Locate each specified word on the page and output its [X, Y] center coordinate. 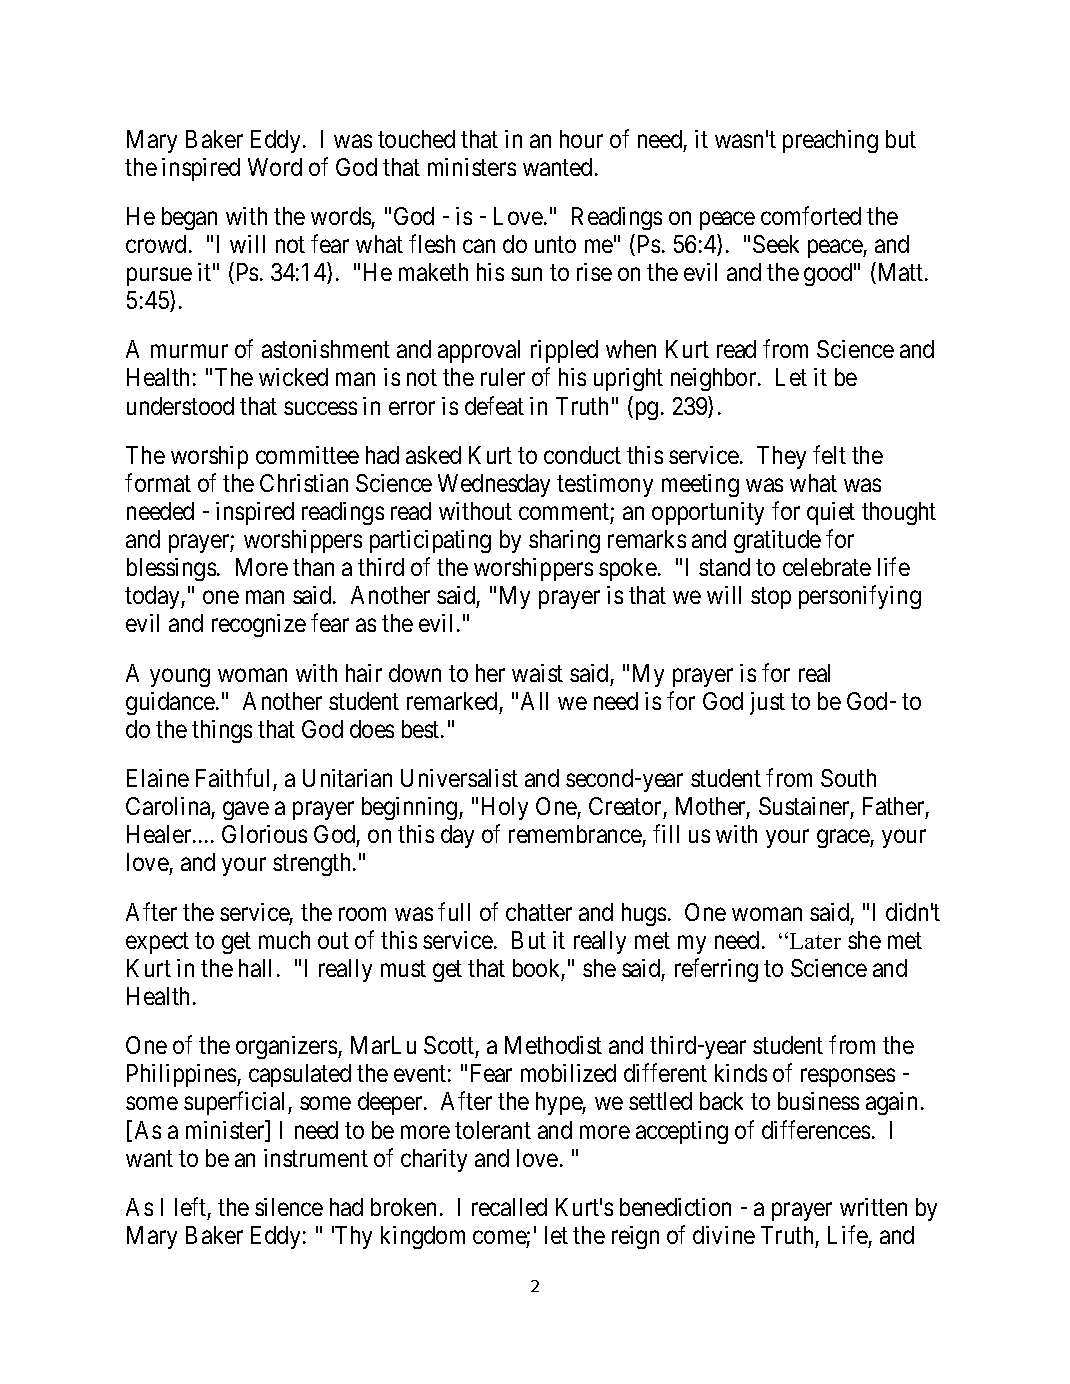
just [767, 703]
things [222, 731]
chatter [539, 912]
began [189, 218]
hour [581, 139]
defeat [494, 405]
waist [537, 673]
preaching [830, 141]
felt [829, 454]
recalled [509, 1207]
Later [814, 940]
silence [289, 1207]
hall [255, 968]
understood [180, 406]
